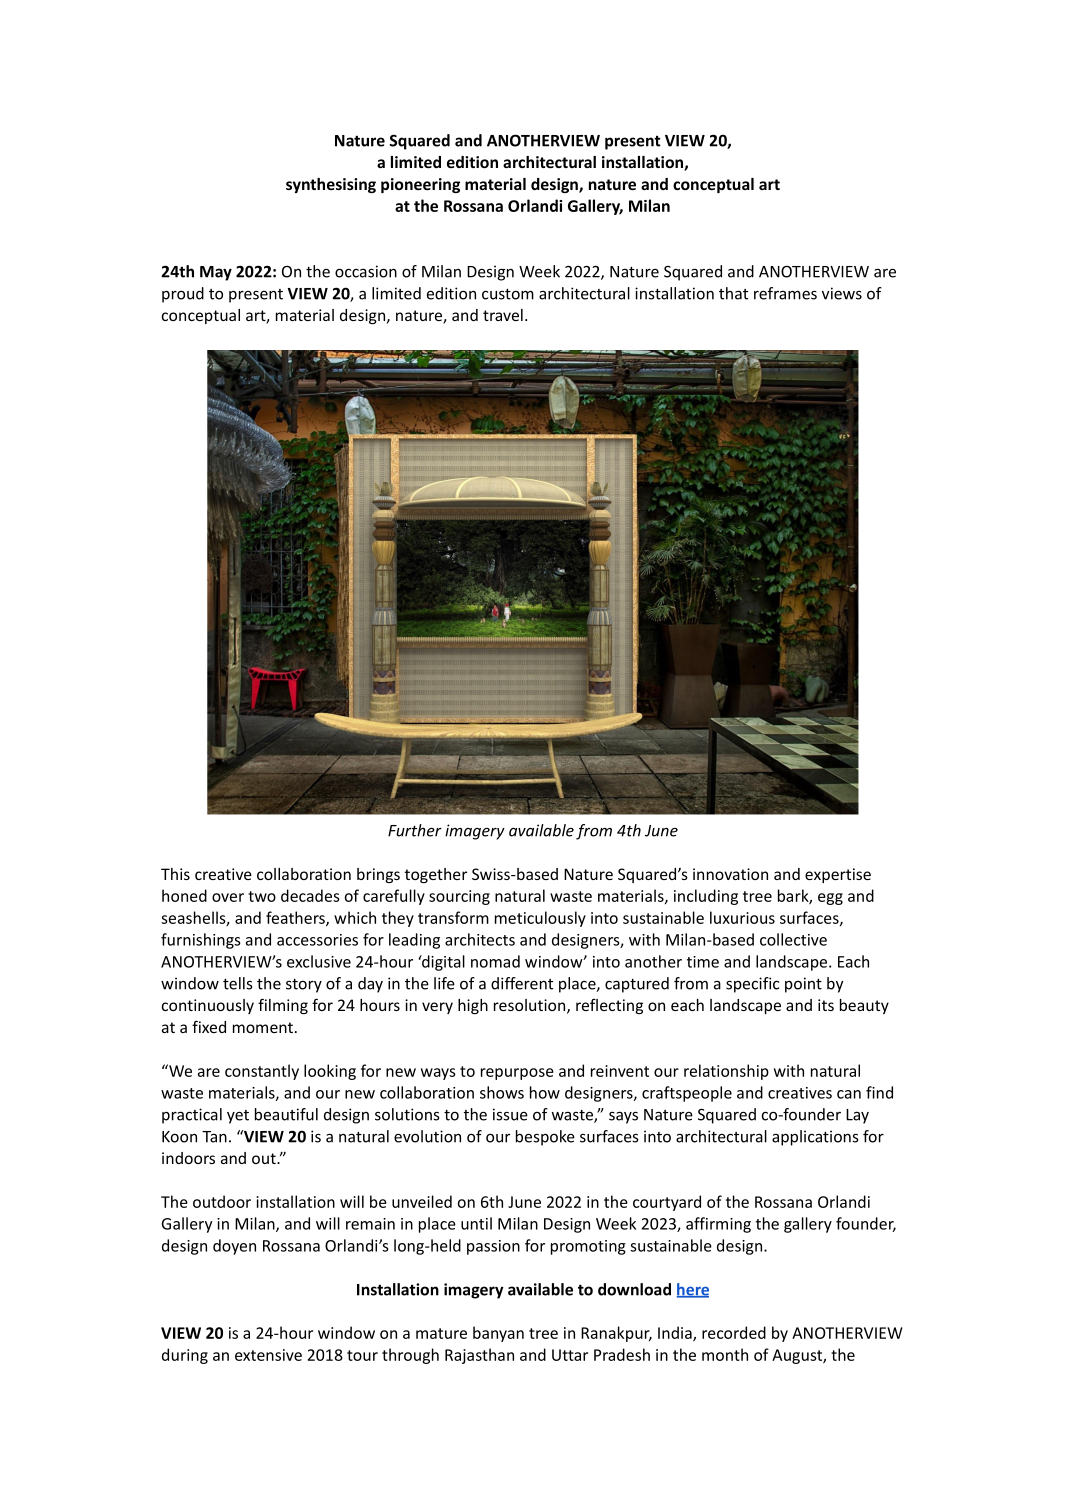 This screenshot has width=1067, height=1507. What do you see at coordinates (508, 294) in the screenshot?
I see `custom` at bounding box center [508, 294].
